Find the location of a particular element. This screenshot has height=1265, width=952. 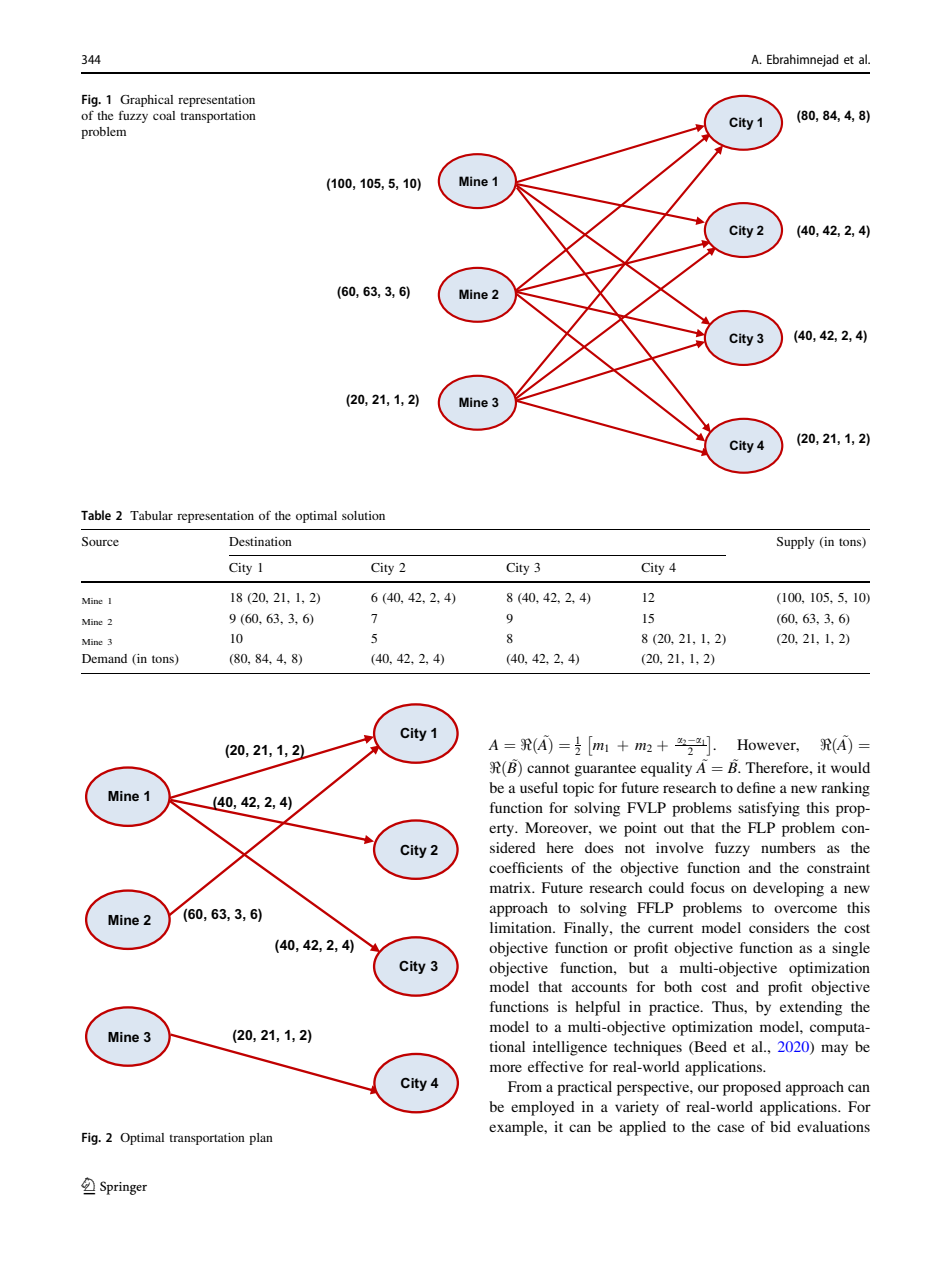

Supply is located at coordinates (795, 543).
